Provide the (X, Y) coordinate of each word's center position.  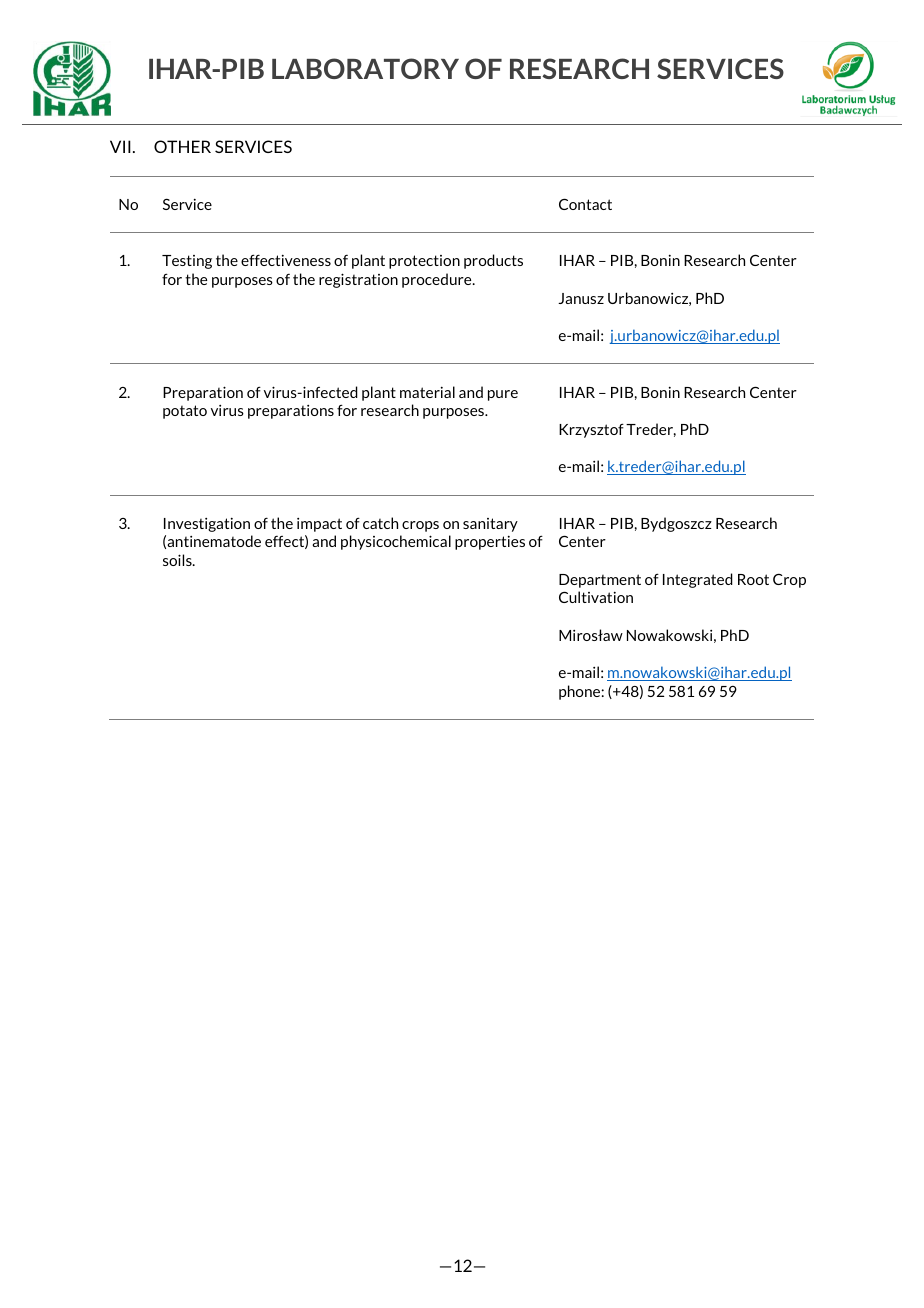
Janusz (581, 298)
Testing (187, 262)
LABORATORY (365, 68)
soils (178, 560)
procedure (438, 280)
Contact (585, 204)
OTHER (182, 146)
